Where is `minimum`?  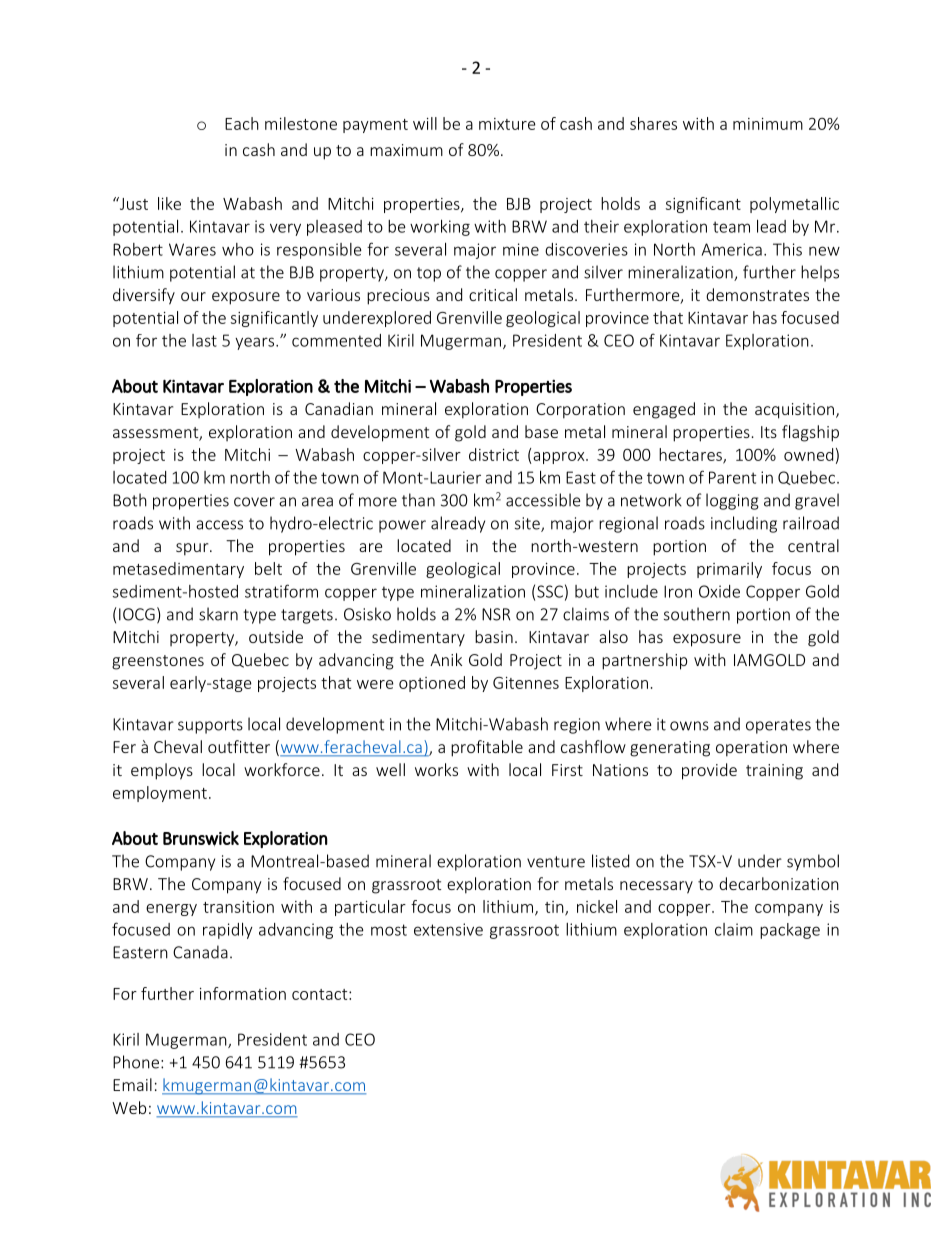
minimum is located at coordinates (768, 124).
